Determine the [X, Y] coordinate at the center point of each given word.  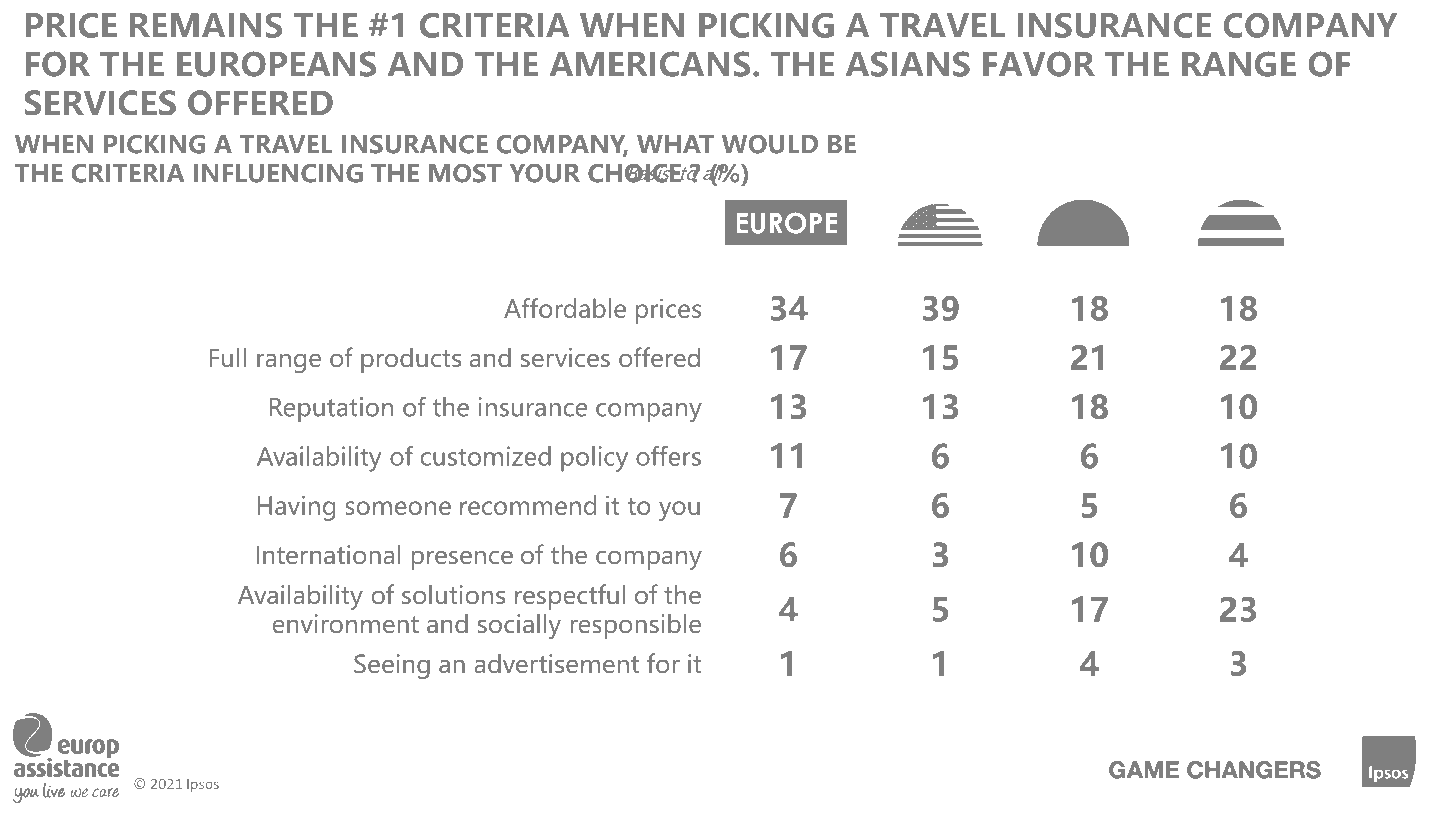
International [328, 554]
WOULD [770, 144]
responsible [635, 626]
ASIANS [908, 64]
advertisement [556, 663]
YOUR [545, 173]
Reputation [331, 409]
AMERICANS [650, 64]
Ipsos [203, 785]
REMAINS [206, 25]
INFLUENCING [278, 173]
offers [668, 456]
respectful [570, 597]
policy [594, 459]
